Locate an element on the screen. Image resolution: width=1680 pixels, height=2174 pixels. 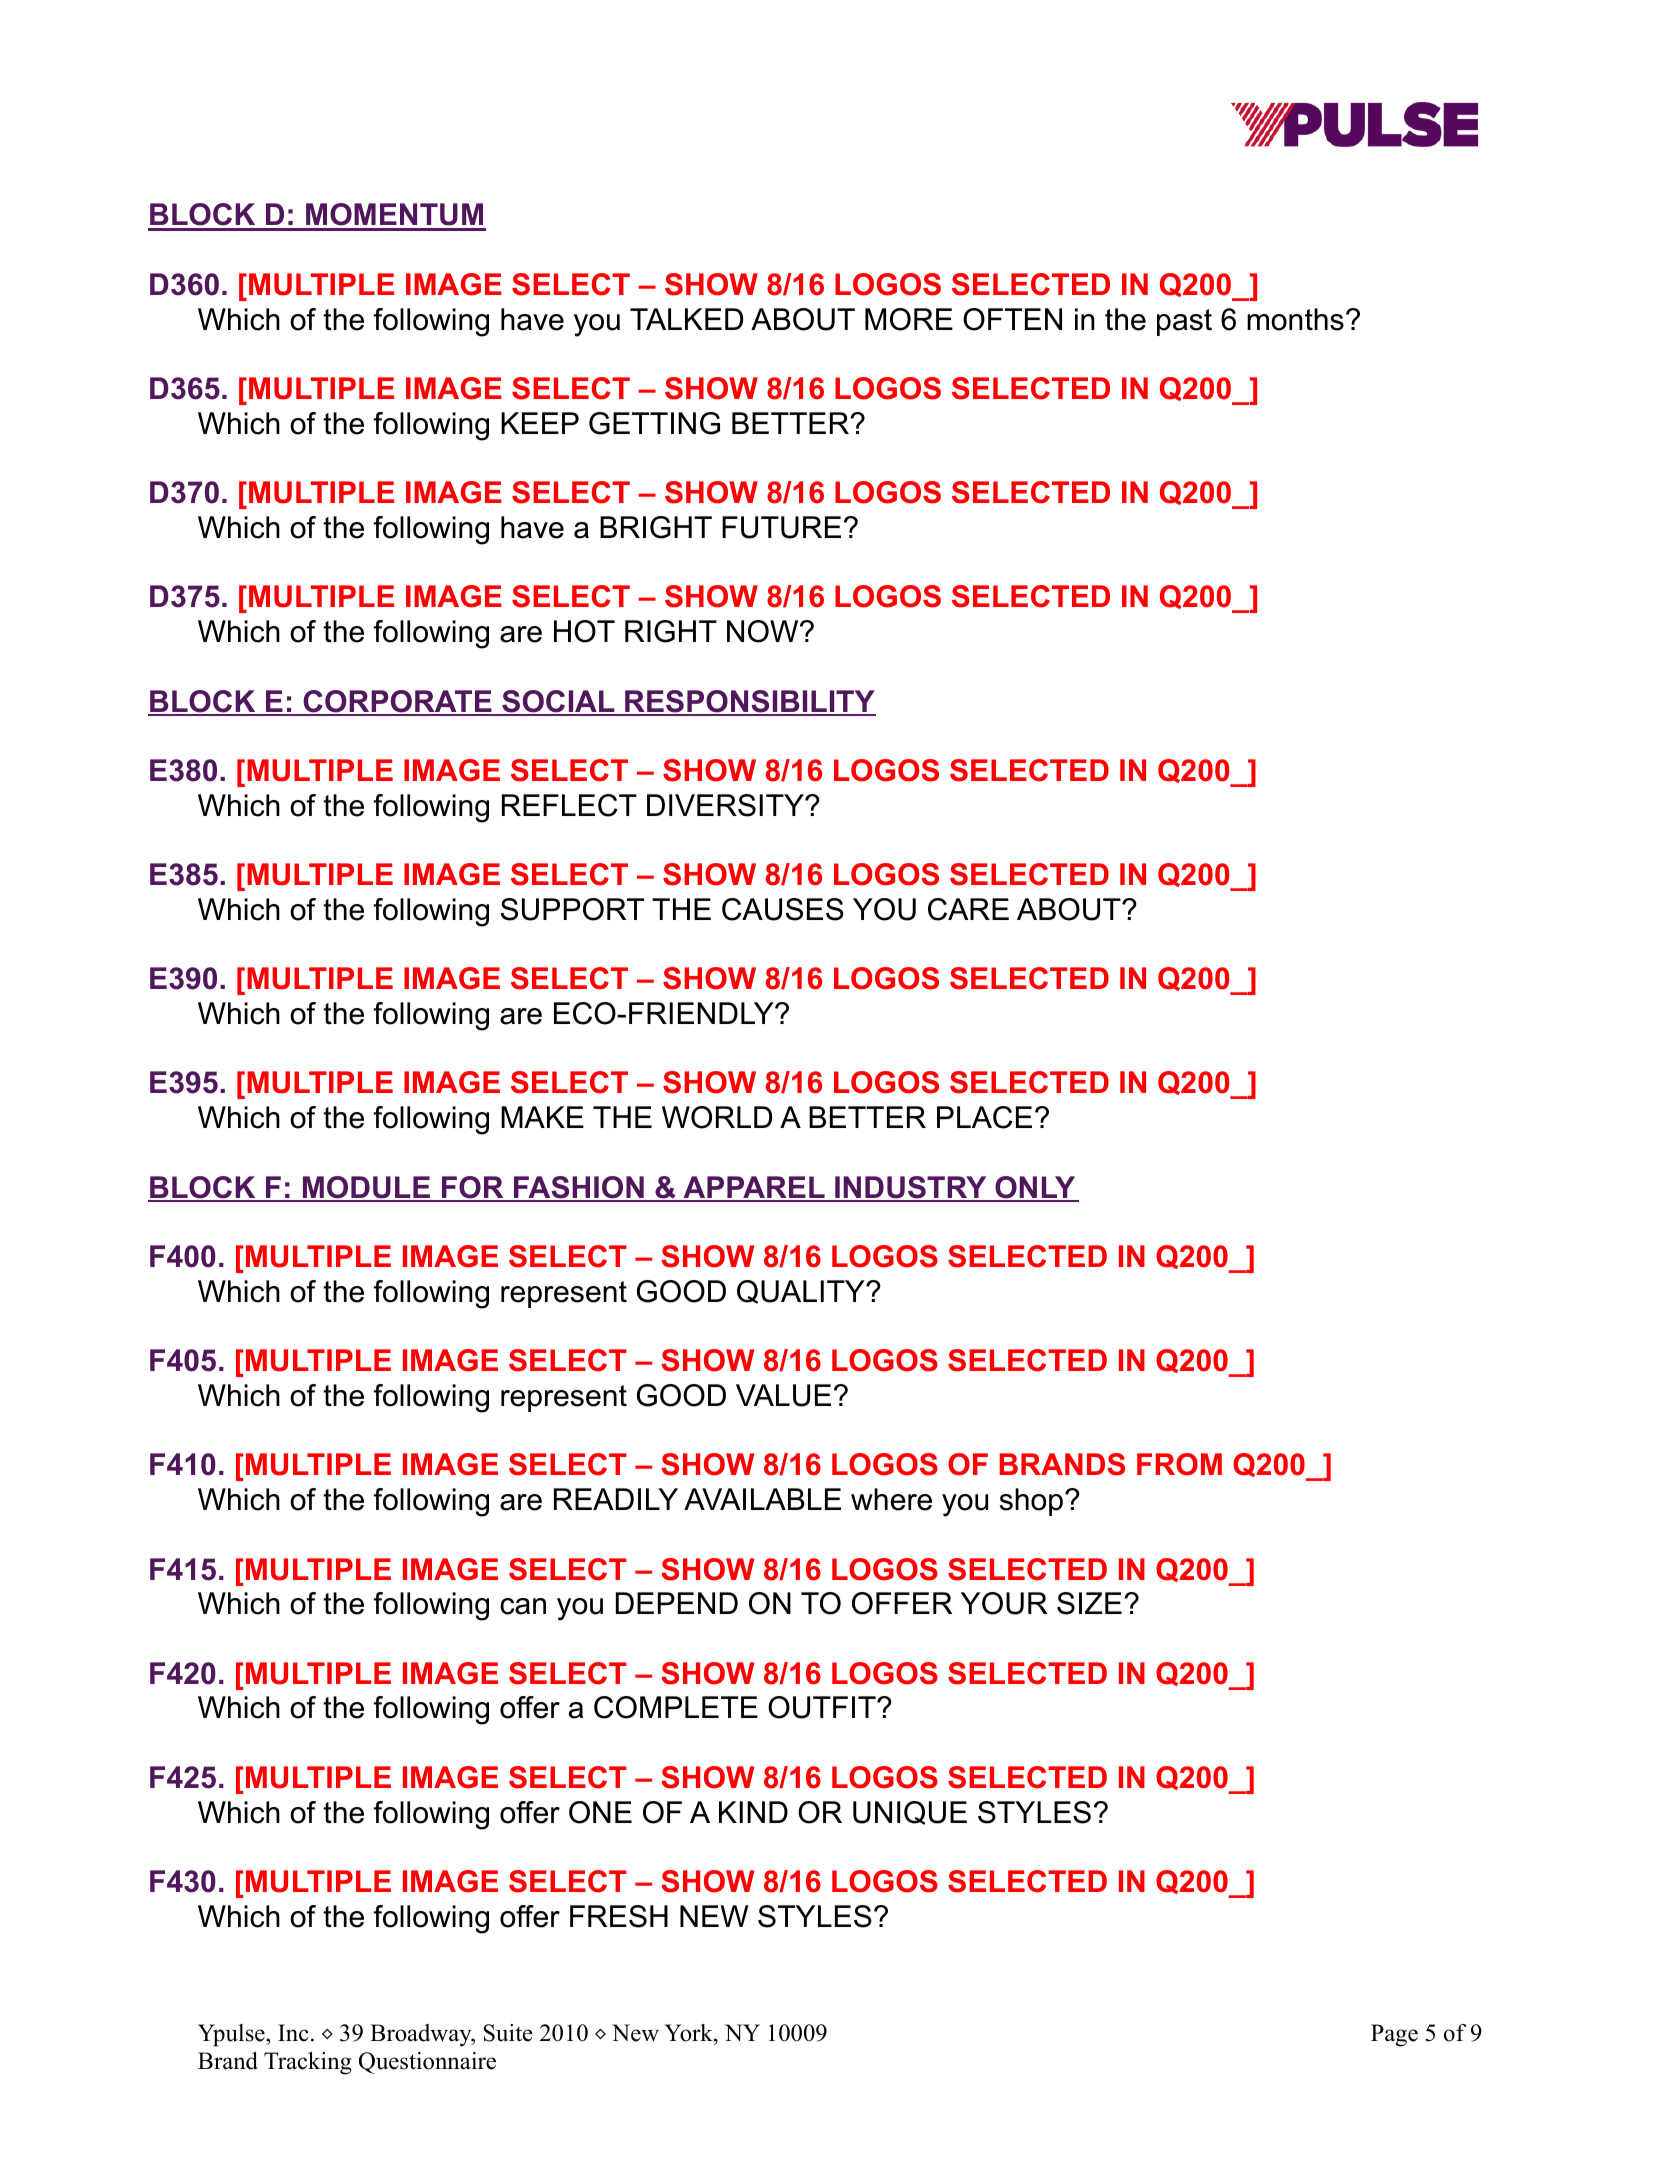
York is located at coordinates (690, 2033).
